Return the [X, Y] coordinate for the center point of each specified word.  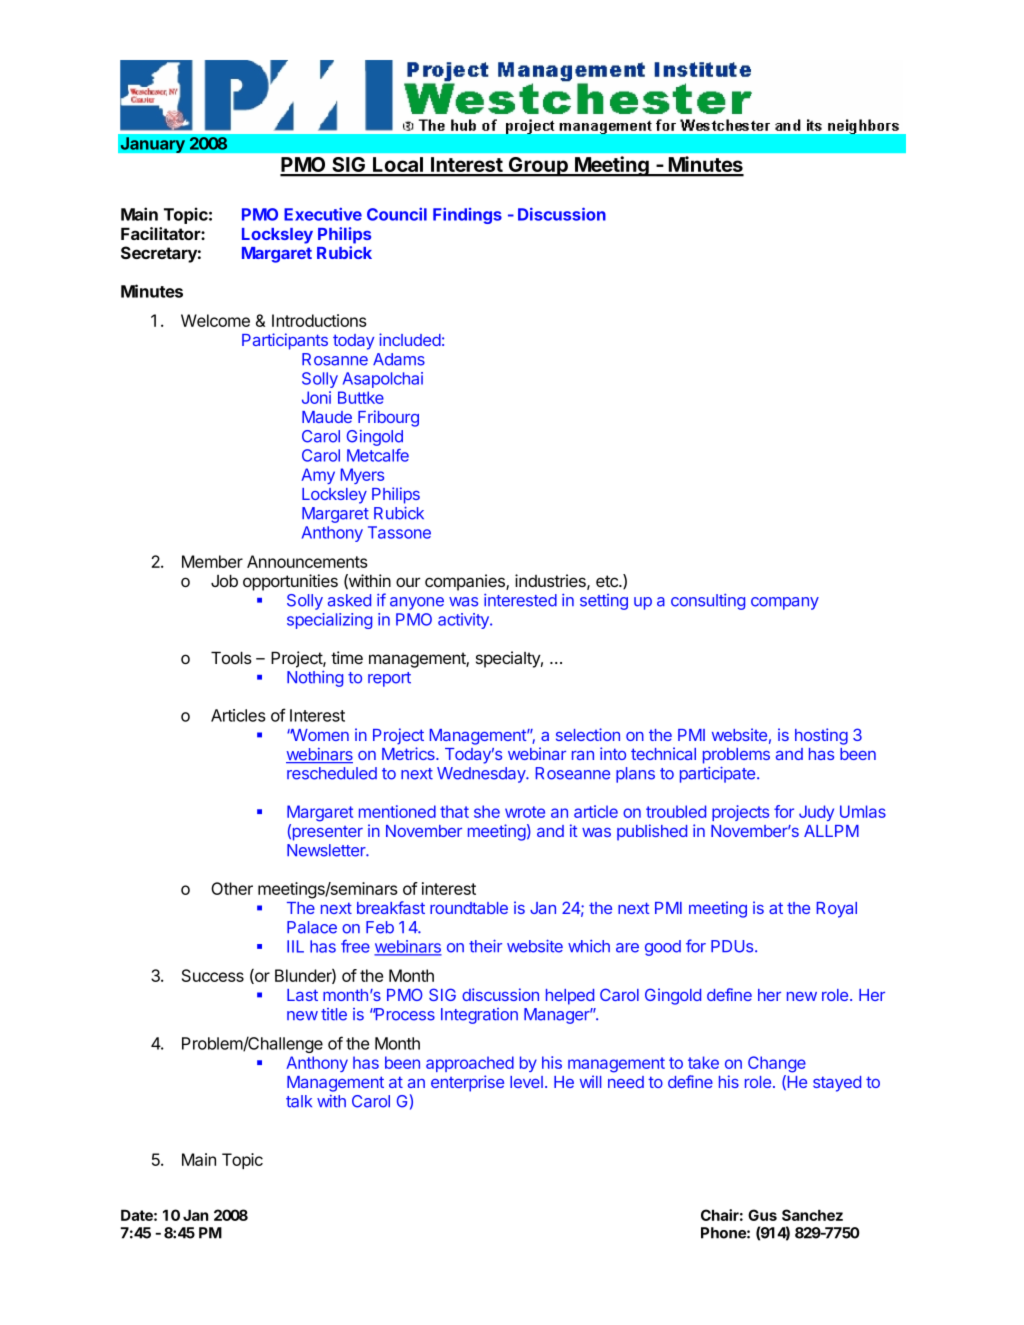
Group [538, 167]
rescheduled [332, 773]
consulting [708, 602]
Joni [316, 397]
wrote [525, 812]
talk [299, 1101]
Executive [323, 214]
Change [777, 1064]
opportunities [290, 582]
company [785, 603]
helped [570, 997]
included [410, 339]
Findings [467, 215]
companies [466, 582]
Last [302, 995]
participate [719, 774]
